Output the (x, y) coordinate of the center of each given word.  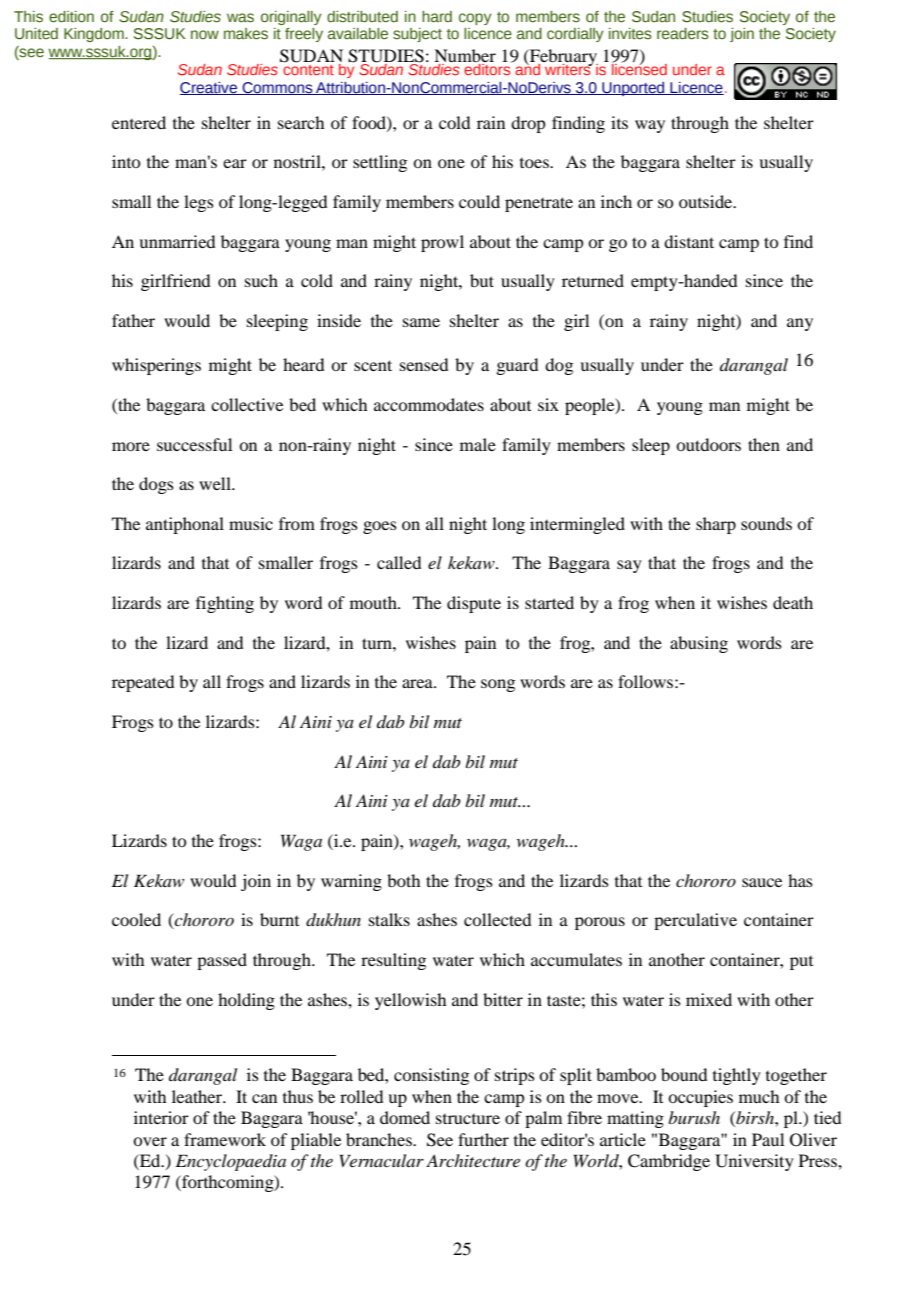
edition (71, 17)
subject (417, 35)
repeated (143, 683)
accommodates (429, 404)
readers (683, 34)
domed (405, 1117)
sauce (762, 882)
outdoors (708, 444)
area (418, 683)
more (131, 446)
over (150, 1141)
